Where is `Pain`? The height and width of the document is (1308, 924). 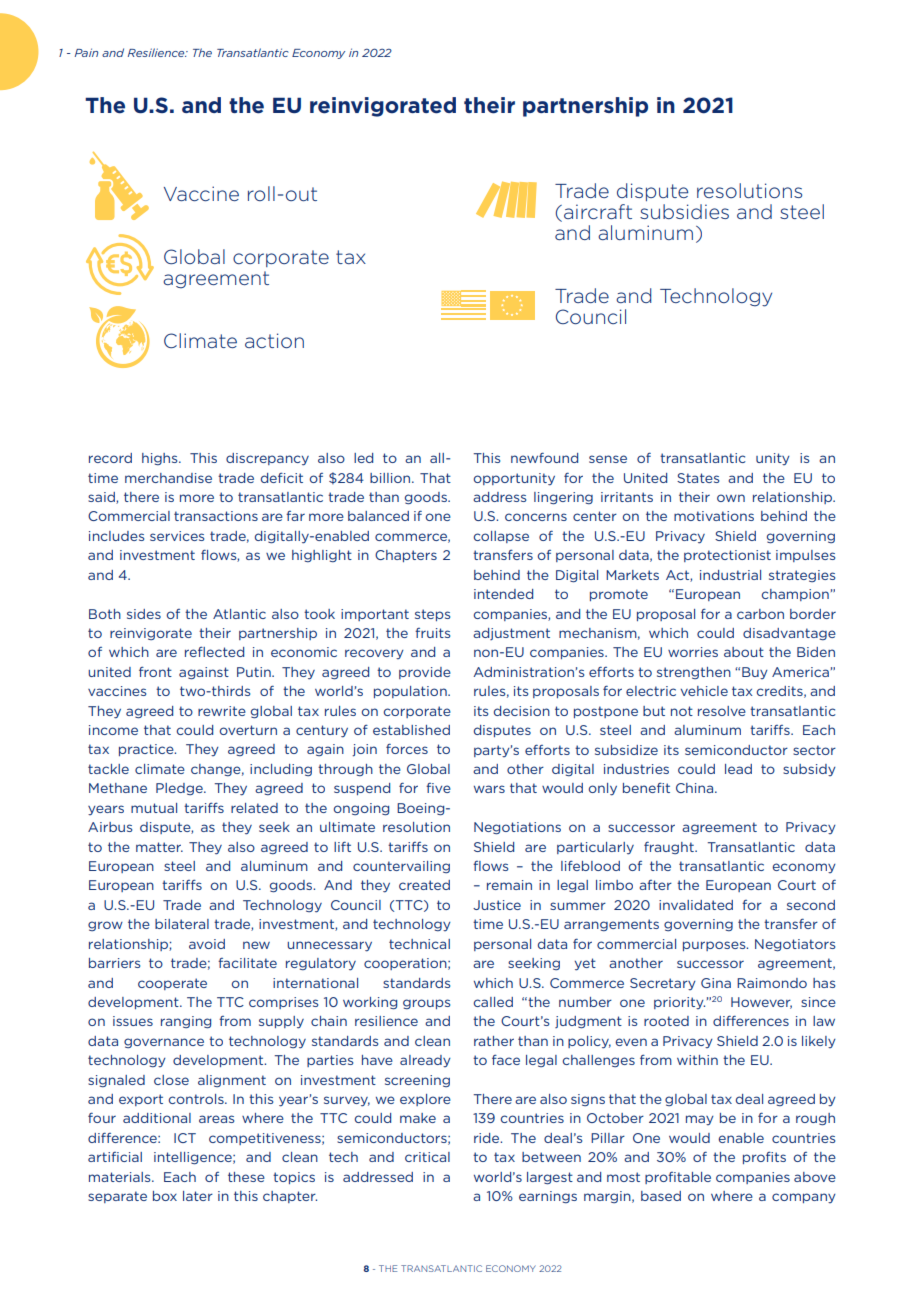
Pain is located at coordinates (86, 52).
